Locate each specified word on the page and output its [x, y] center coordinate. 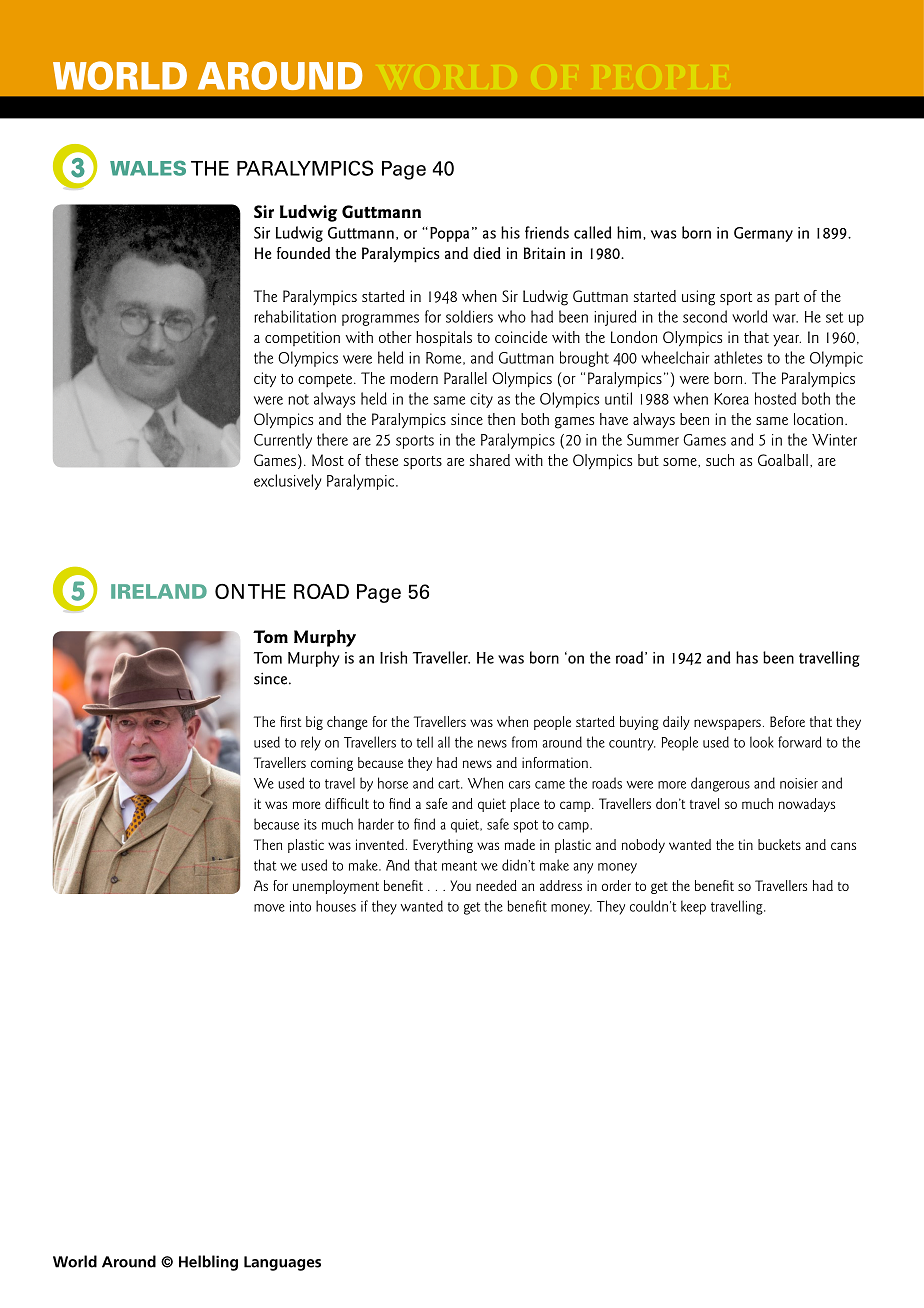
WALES [148, 168]
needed [496, 885]
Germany [763, 234]
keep [693, 907]
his [510, 232]
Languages [282, 1263]
